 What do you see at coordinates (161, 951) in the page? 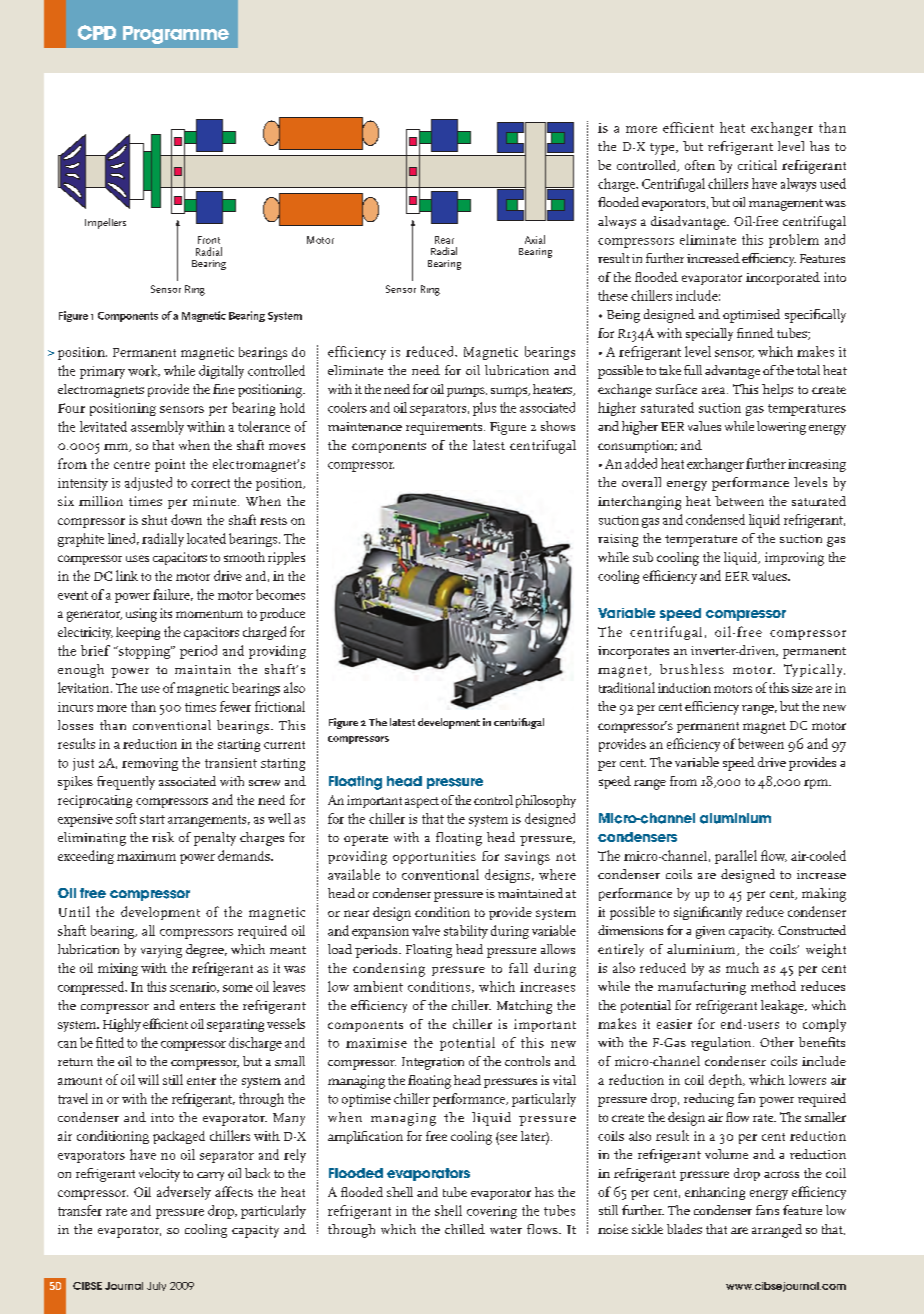
I see `varying` at bounding box center [161, 951].
